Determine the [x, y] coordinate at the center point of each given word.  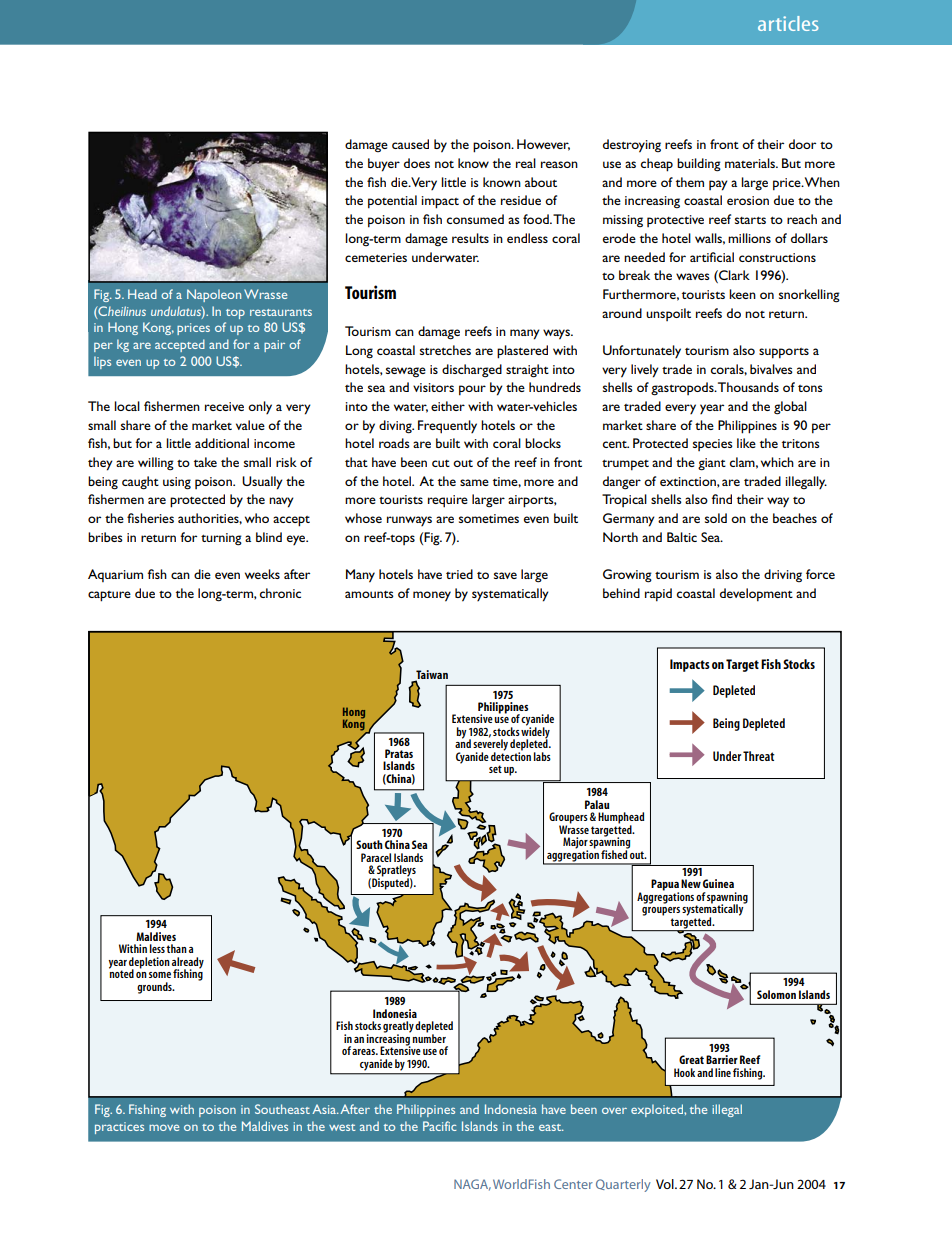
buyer [384, 165]
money [432, 596]
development [756, 595]
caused [410, 144]
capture [109, 596]
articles [788, 23]
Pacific [440, 1126]
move [164, 1127]
